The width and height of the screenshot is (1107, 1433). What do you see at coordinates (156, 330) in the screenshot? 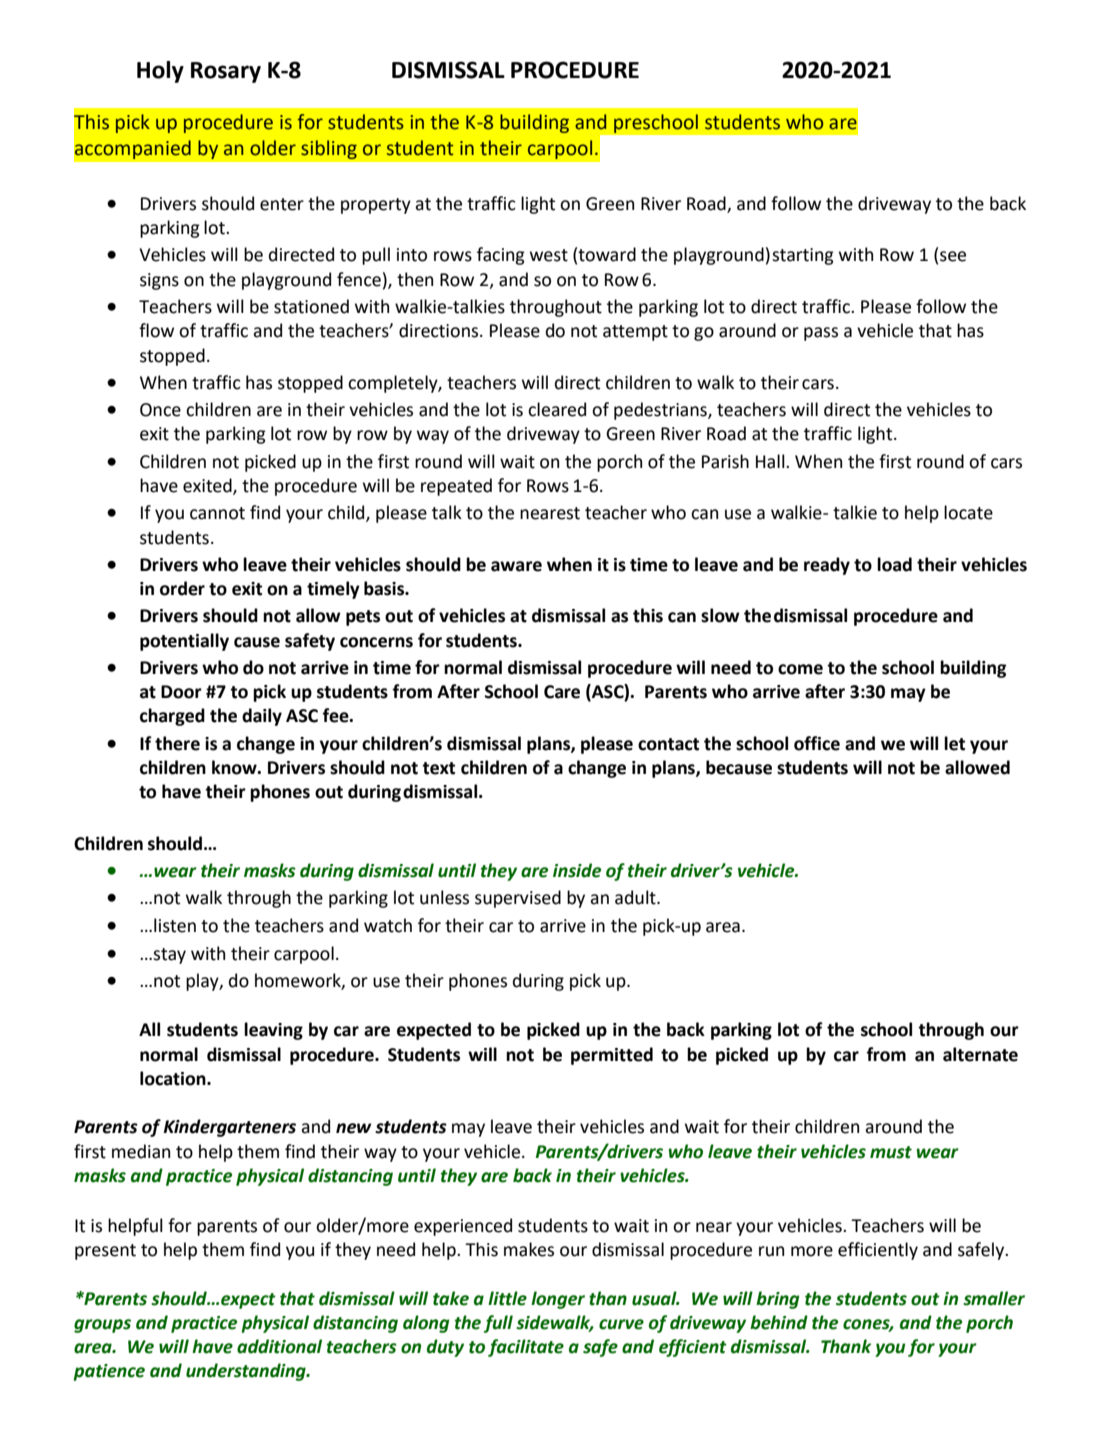
I see `flow` at bounding box center [156, 330].
